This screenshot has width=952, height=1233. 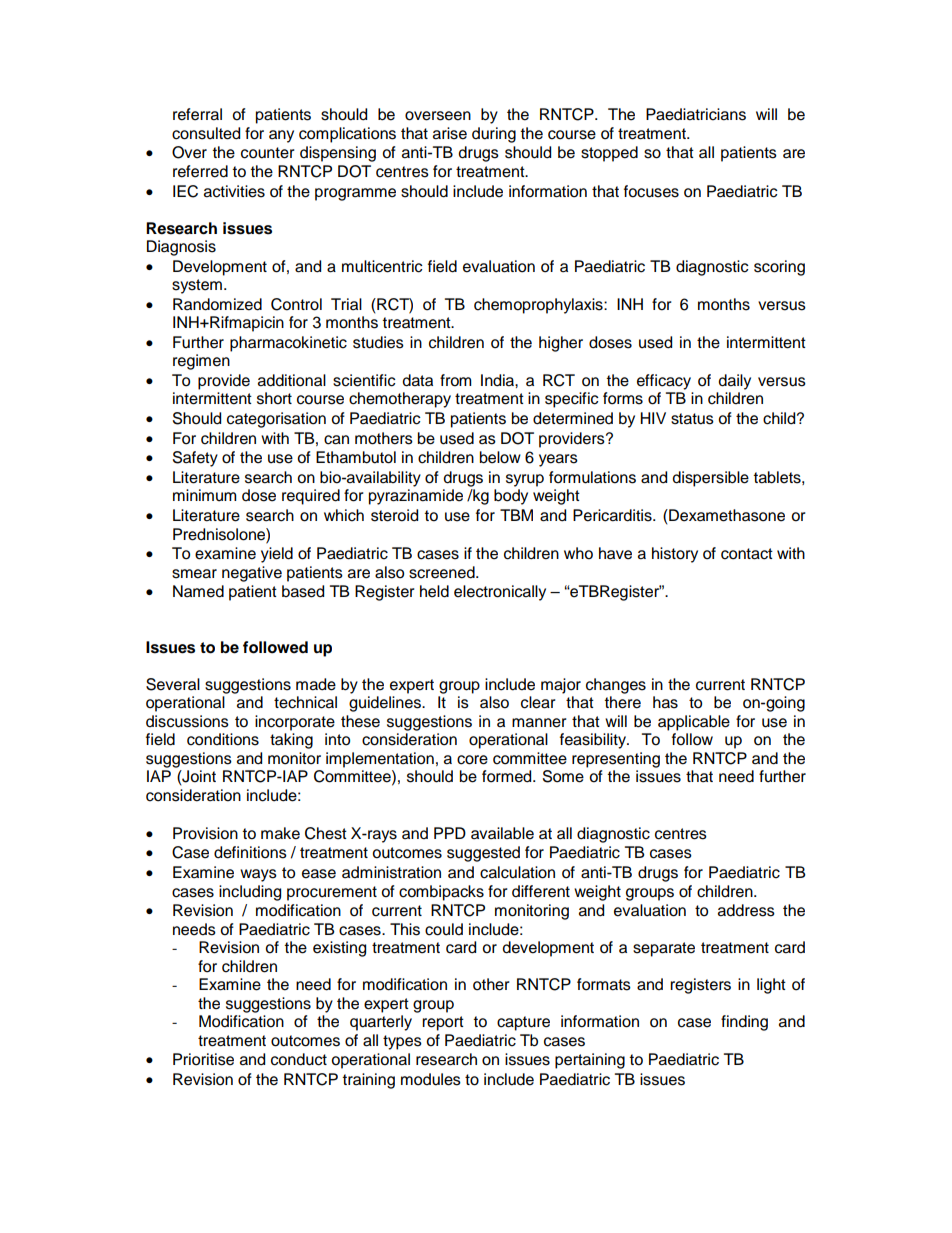 I want to click on counter, so click(x=268, y=153).
